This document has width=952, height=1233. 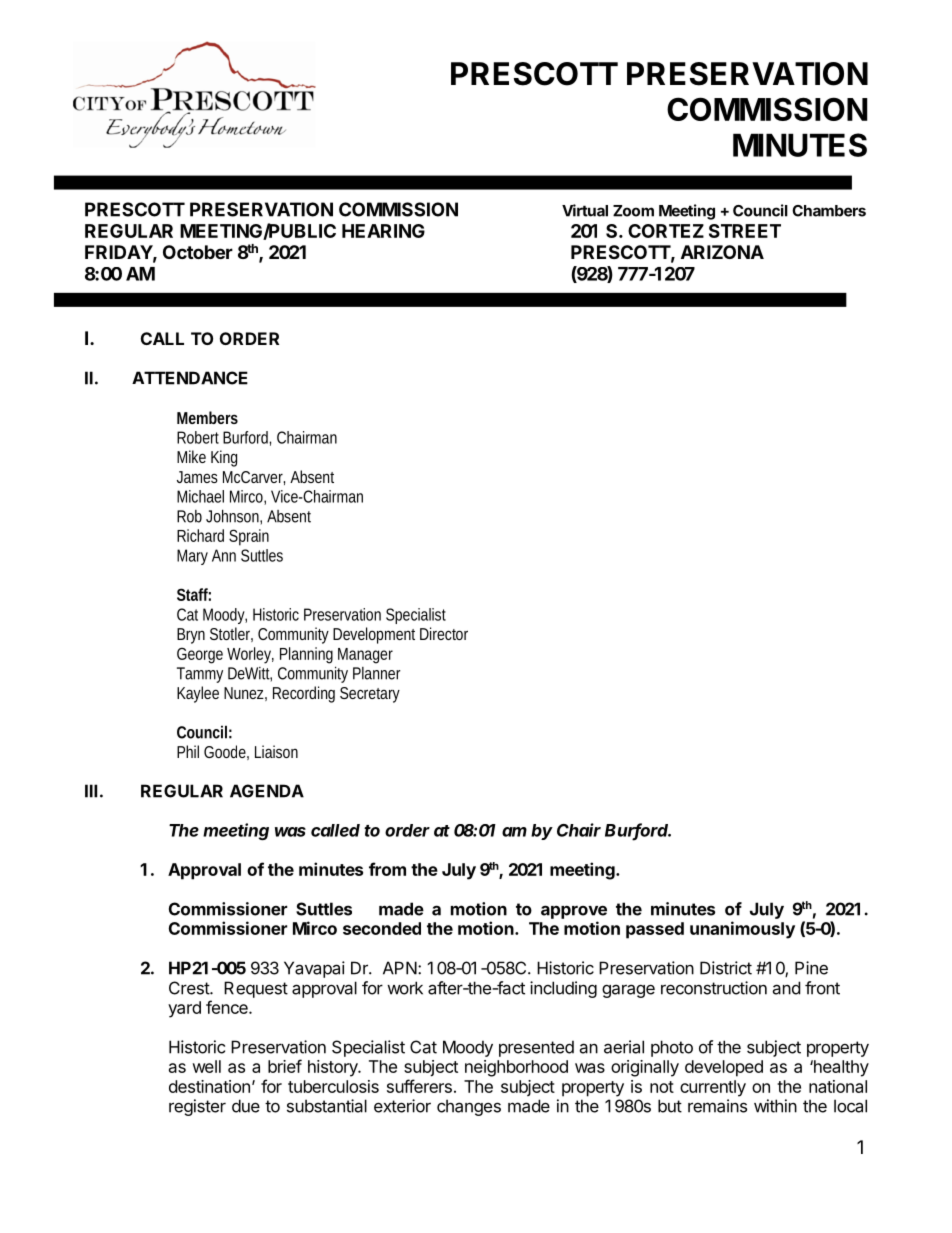 What do you see at coordinates (724, 1068) in the document?
I see `developed` at bounding box center [724, 1068].
